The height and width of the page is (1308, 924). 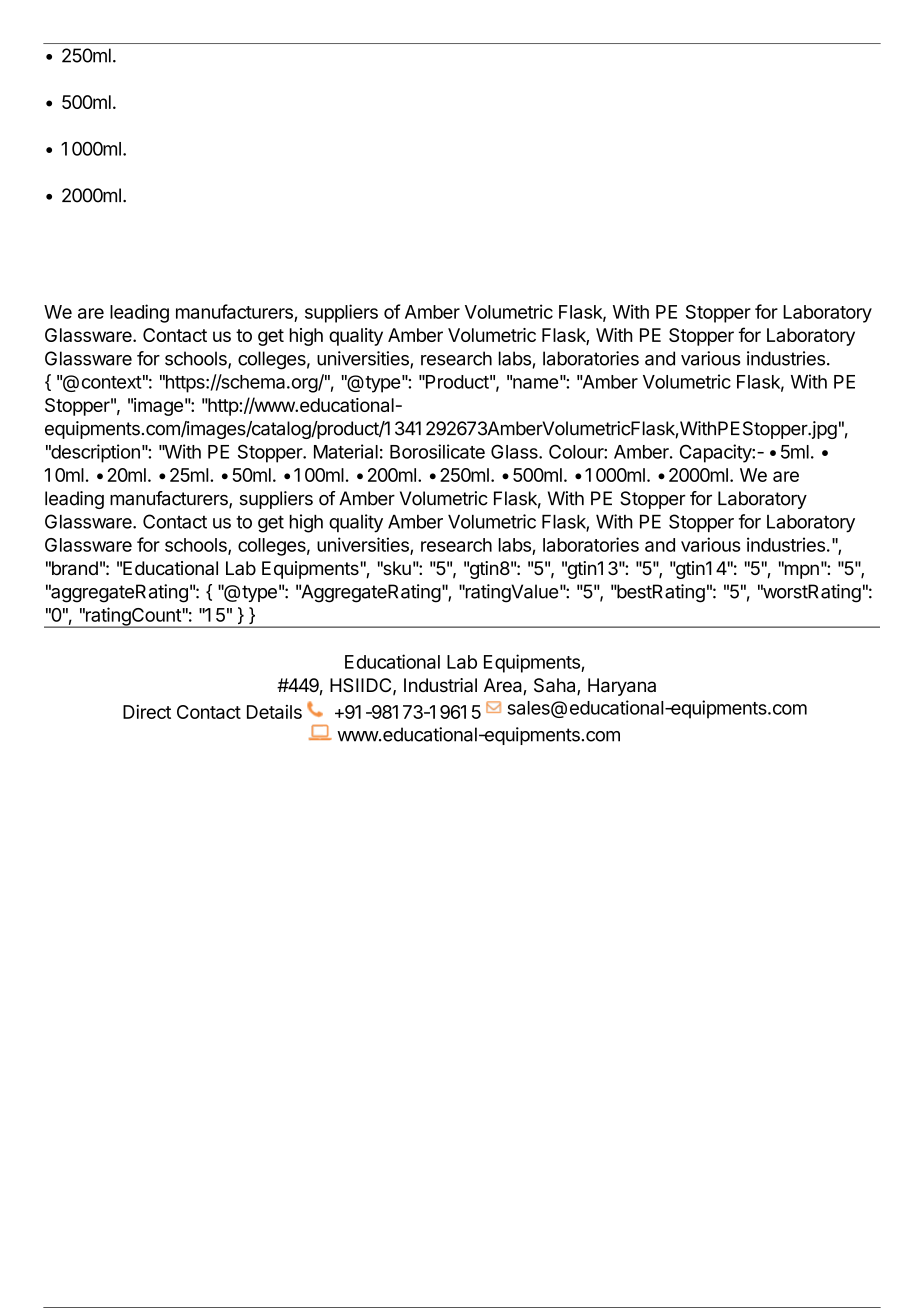 I want to click on Borosilicate, so click(x=437, y=451).
